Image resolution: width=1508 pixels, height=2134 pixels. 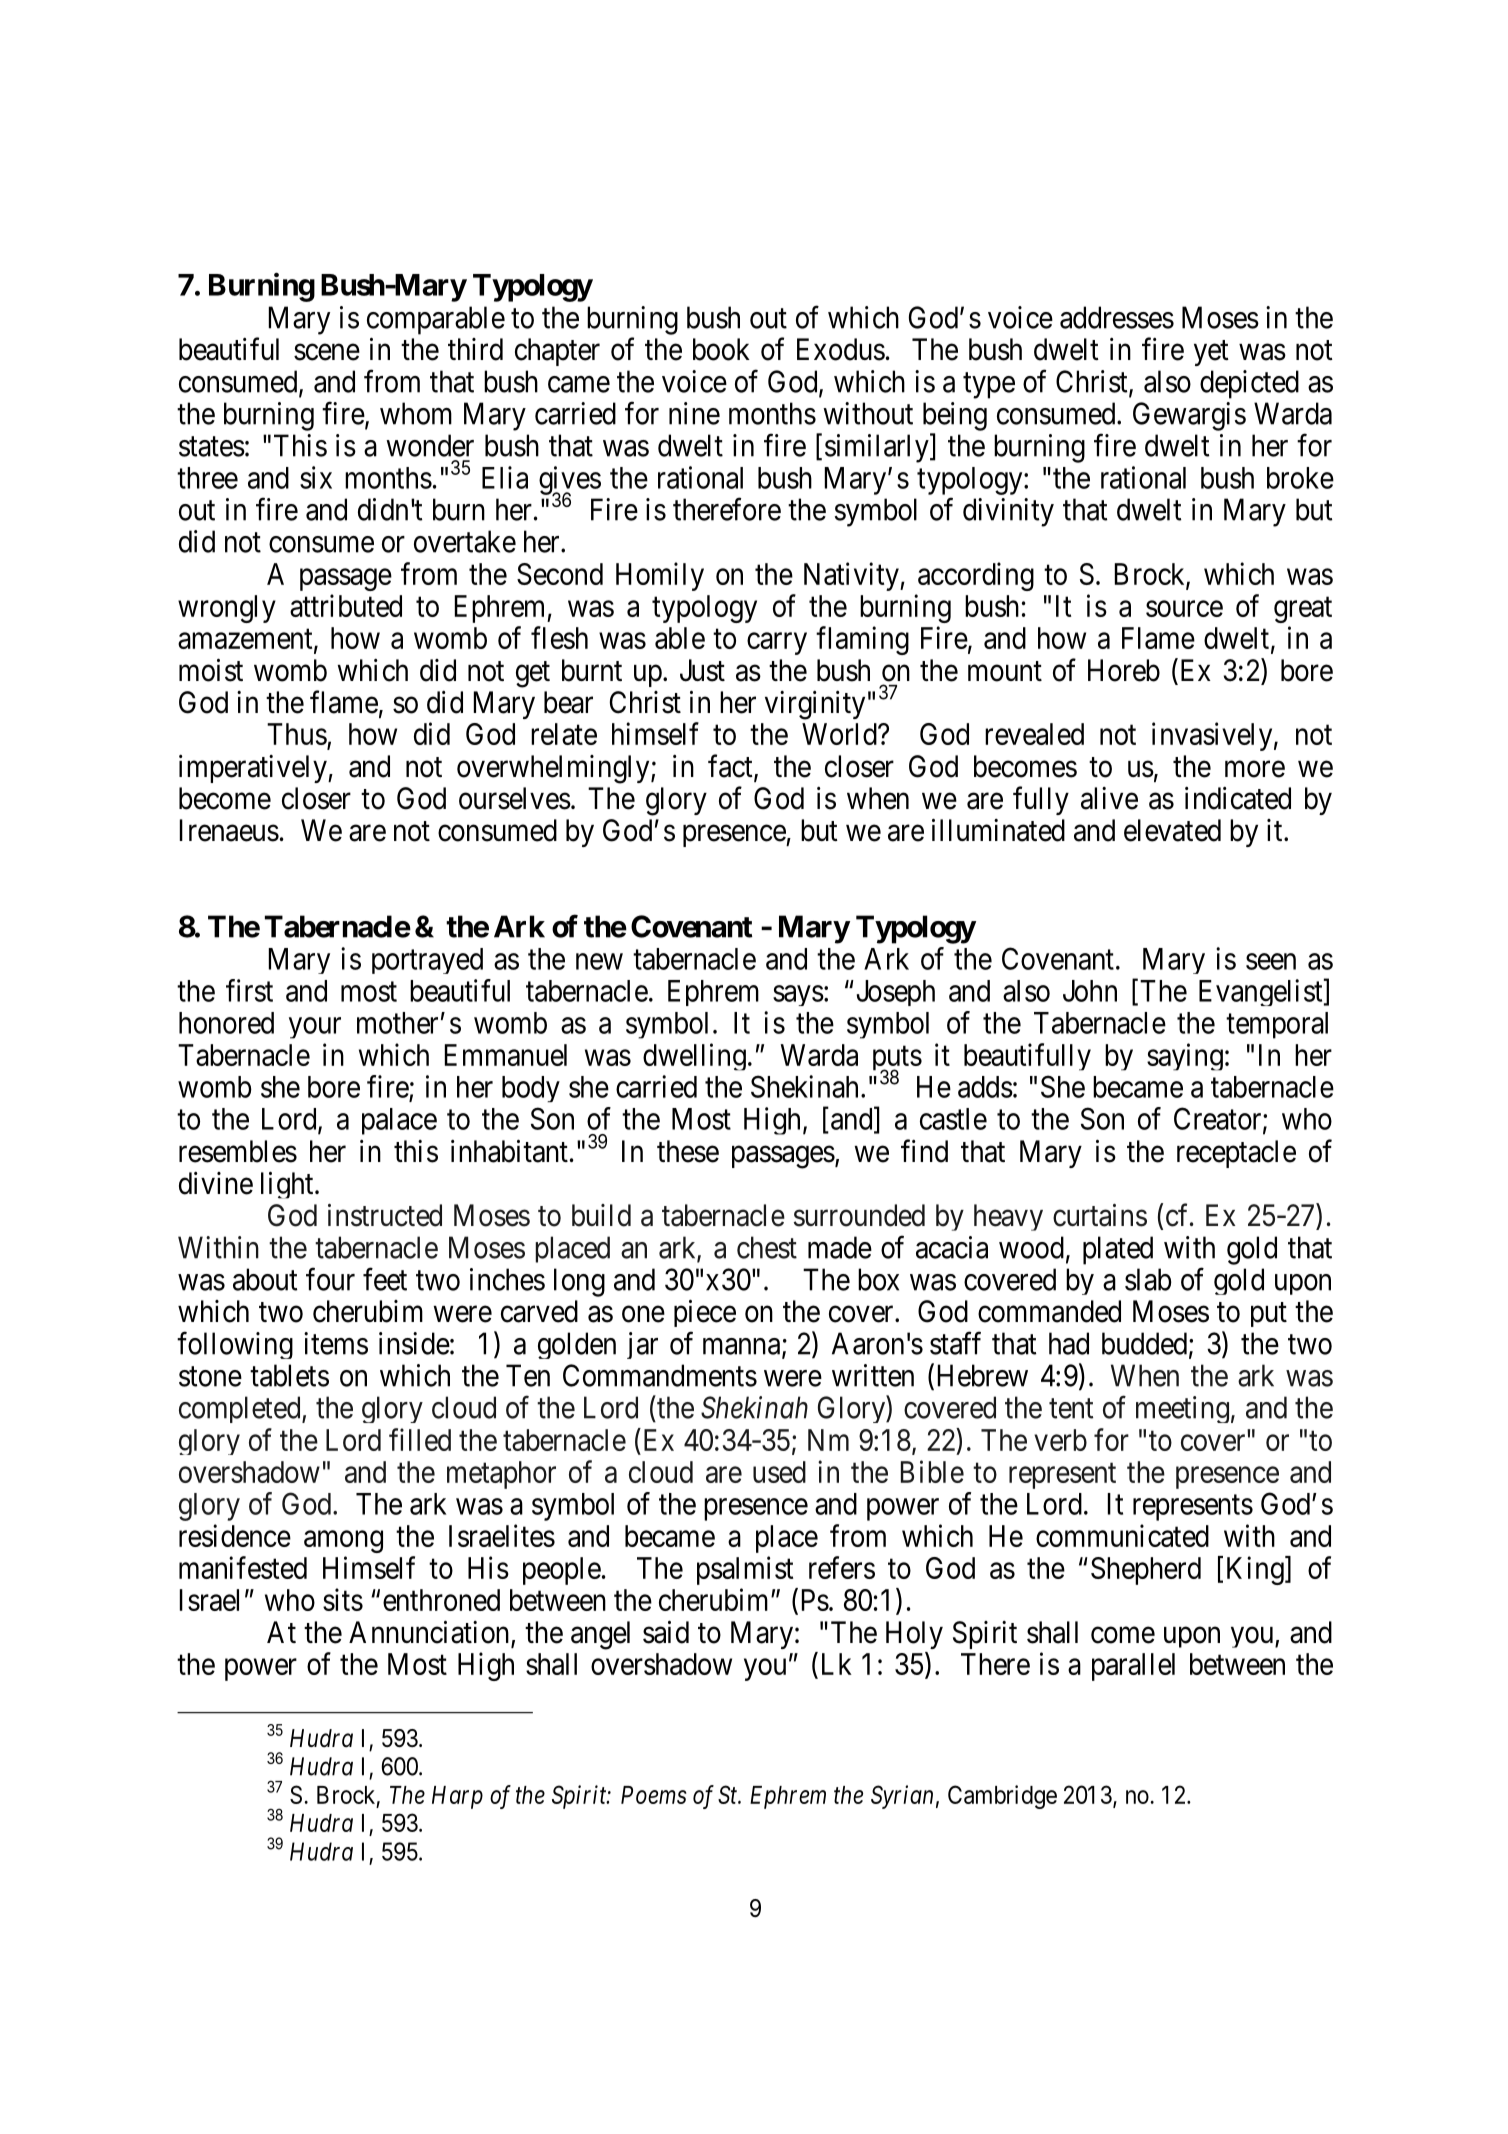 What do you see at coordinates (721, 349) in the screenshot?
I see `book` at bounding box center [721, 349].
